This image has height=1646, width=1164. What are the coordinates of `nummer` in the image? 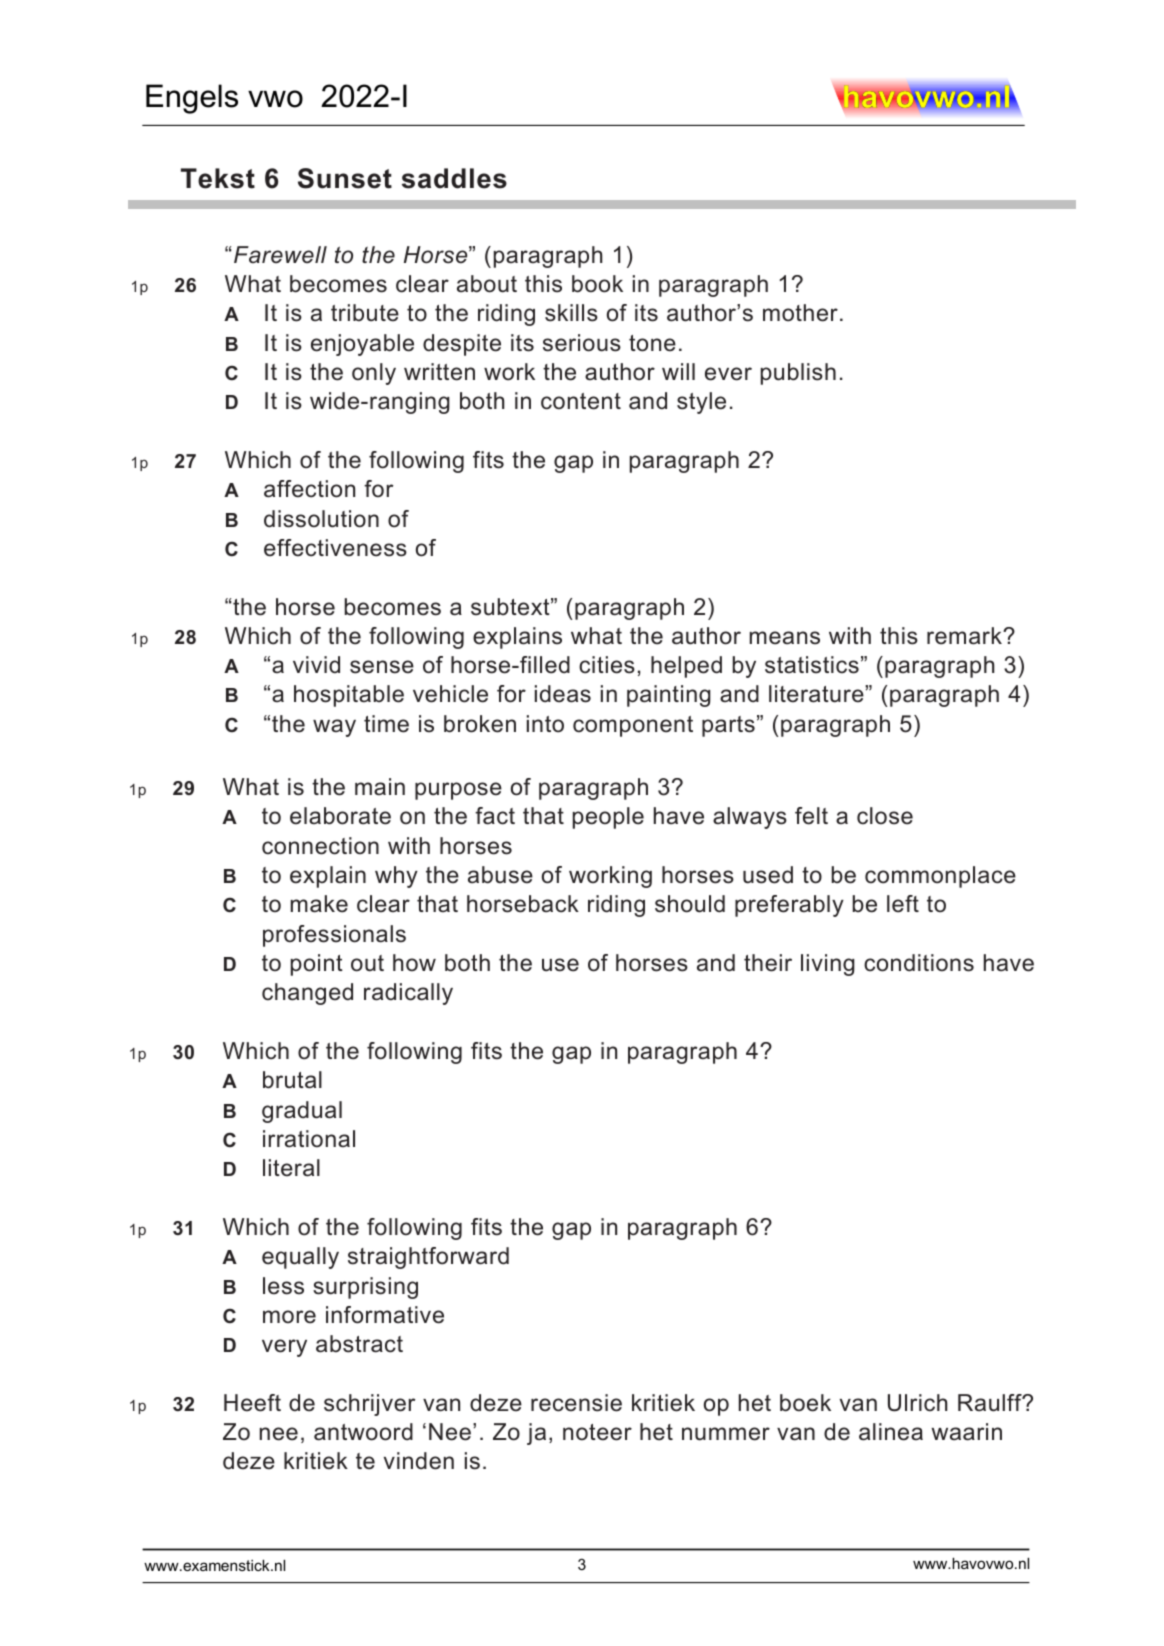 It's located at (726, 1434).
